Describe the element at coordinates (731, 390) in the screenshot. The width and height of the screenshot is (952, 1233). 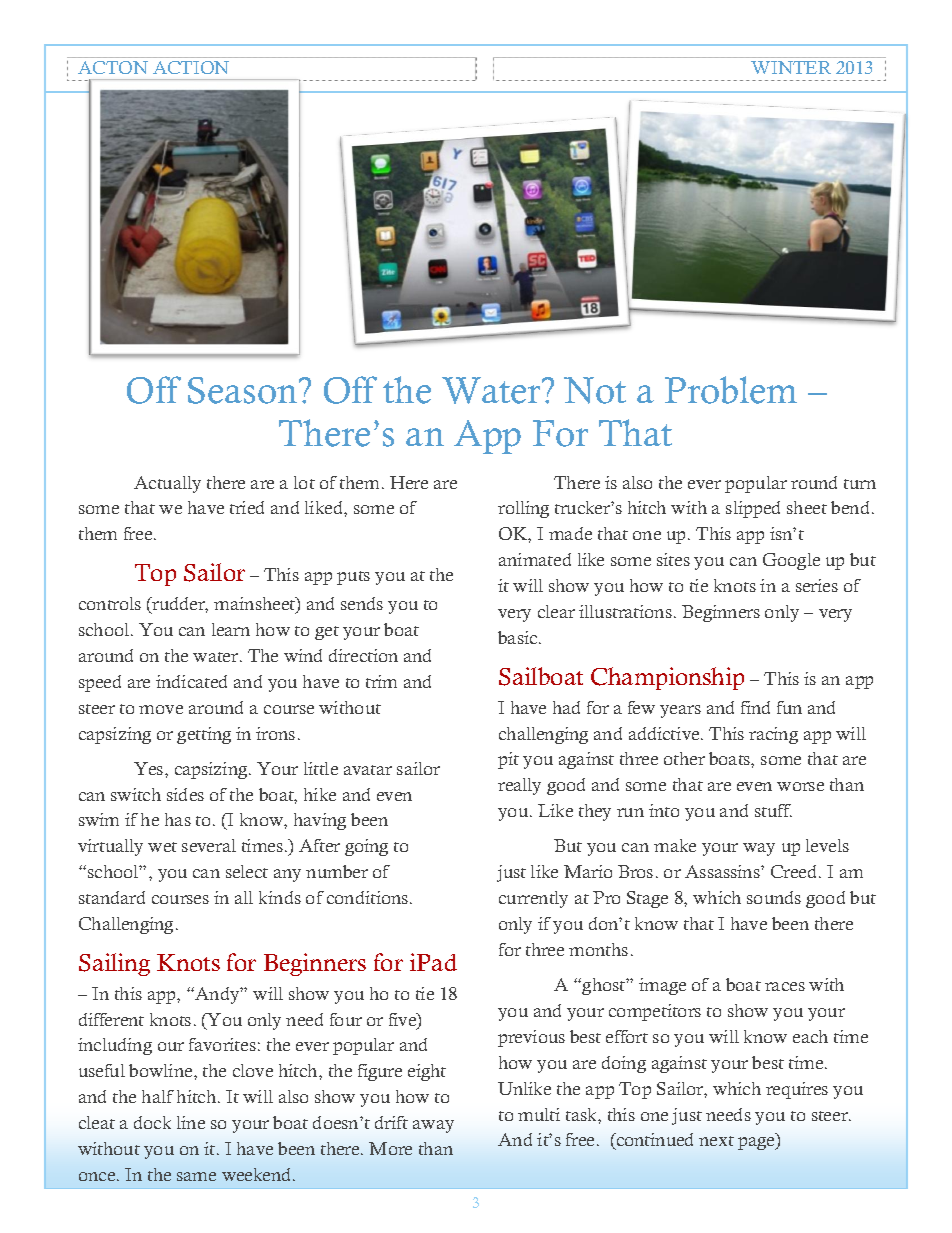
I see `Problem` at that location.
